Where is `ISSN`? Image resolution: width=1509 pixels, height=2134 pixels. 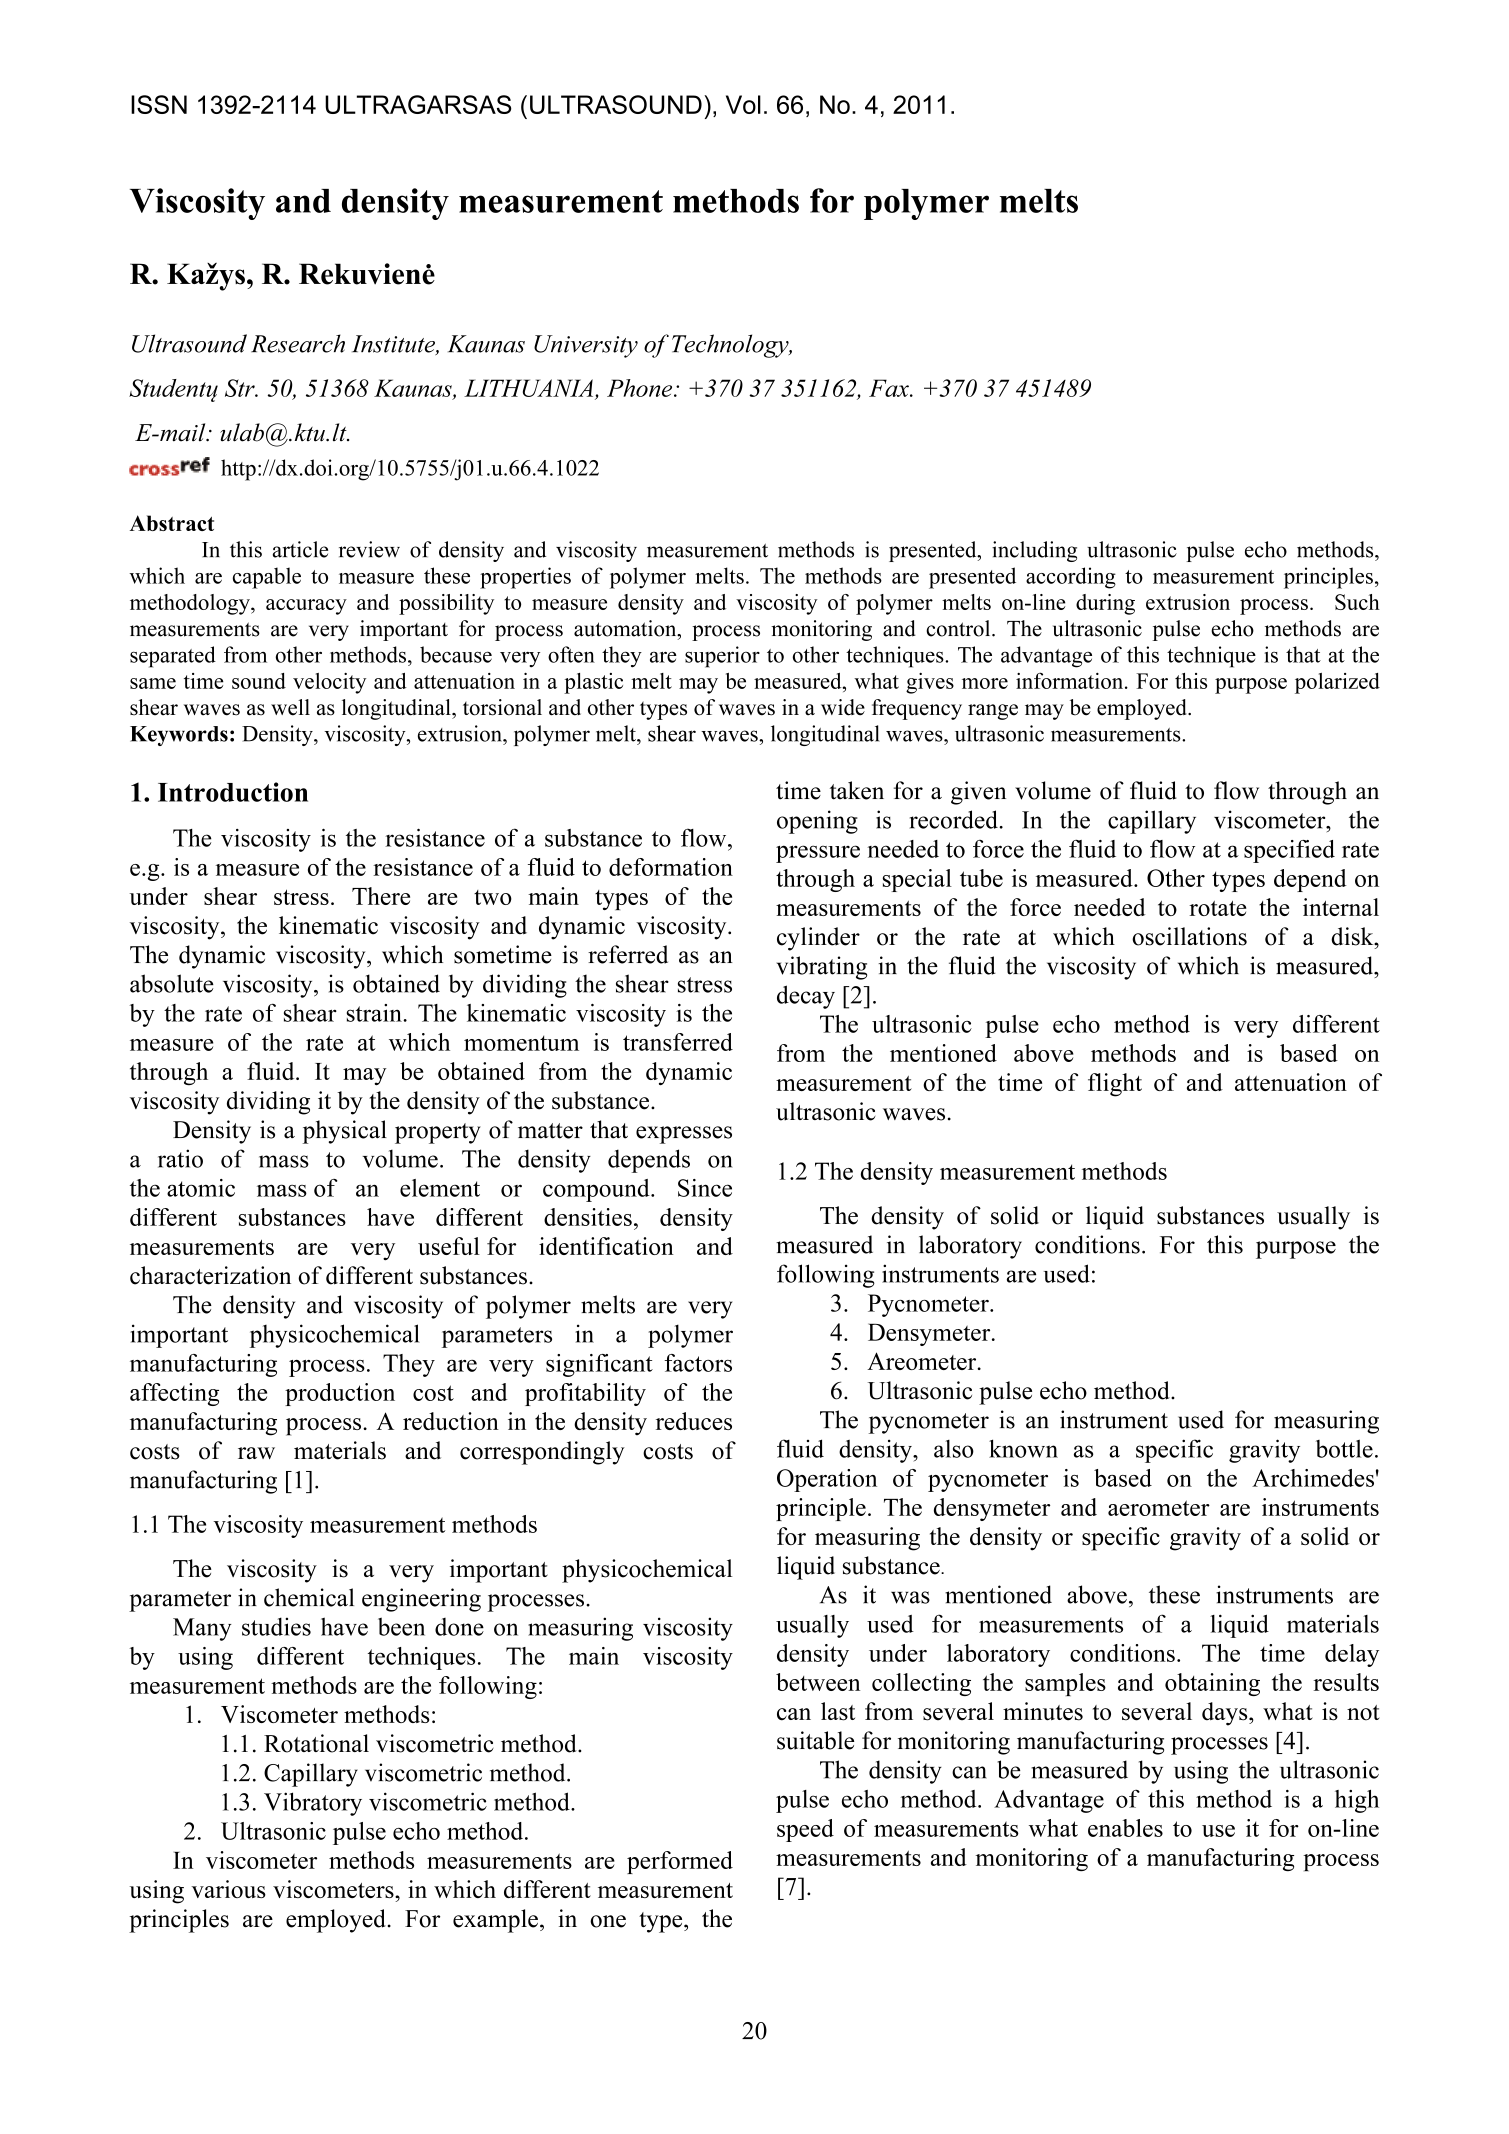 ISSN is located at coordinates (159, 104).
